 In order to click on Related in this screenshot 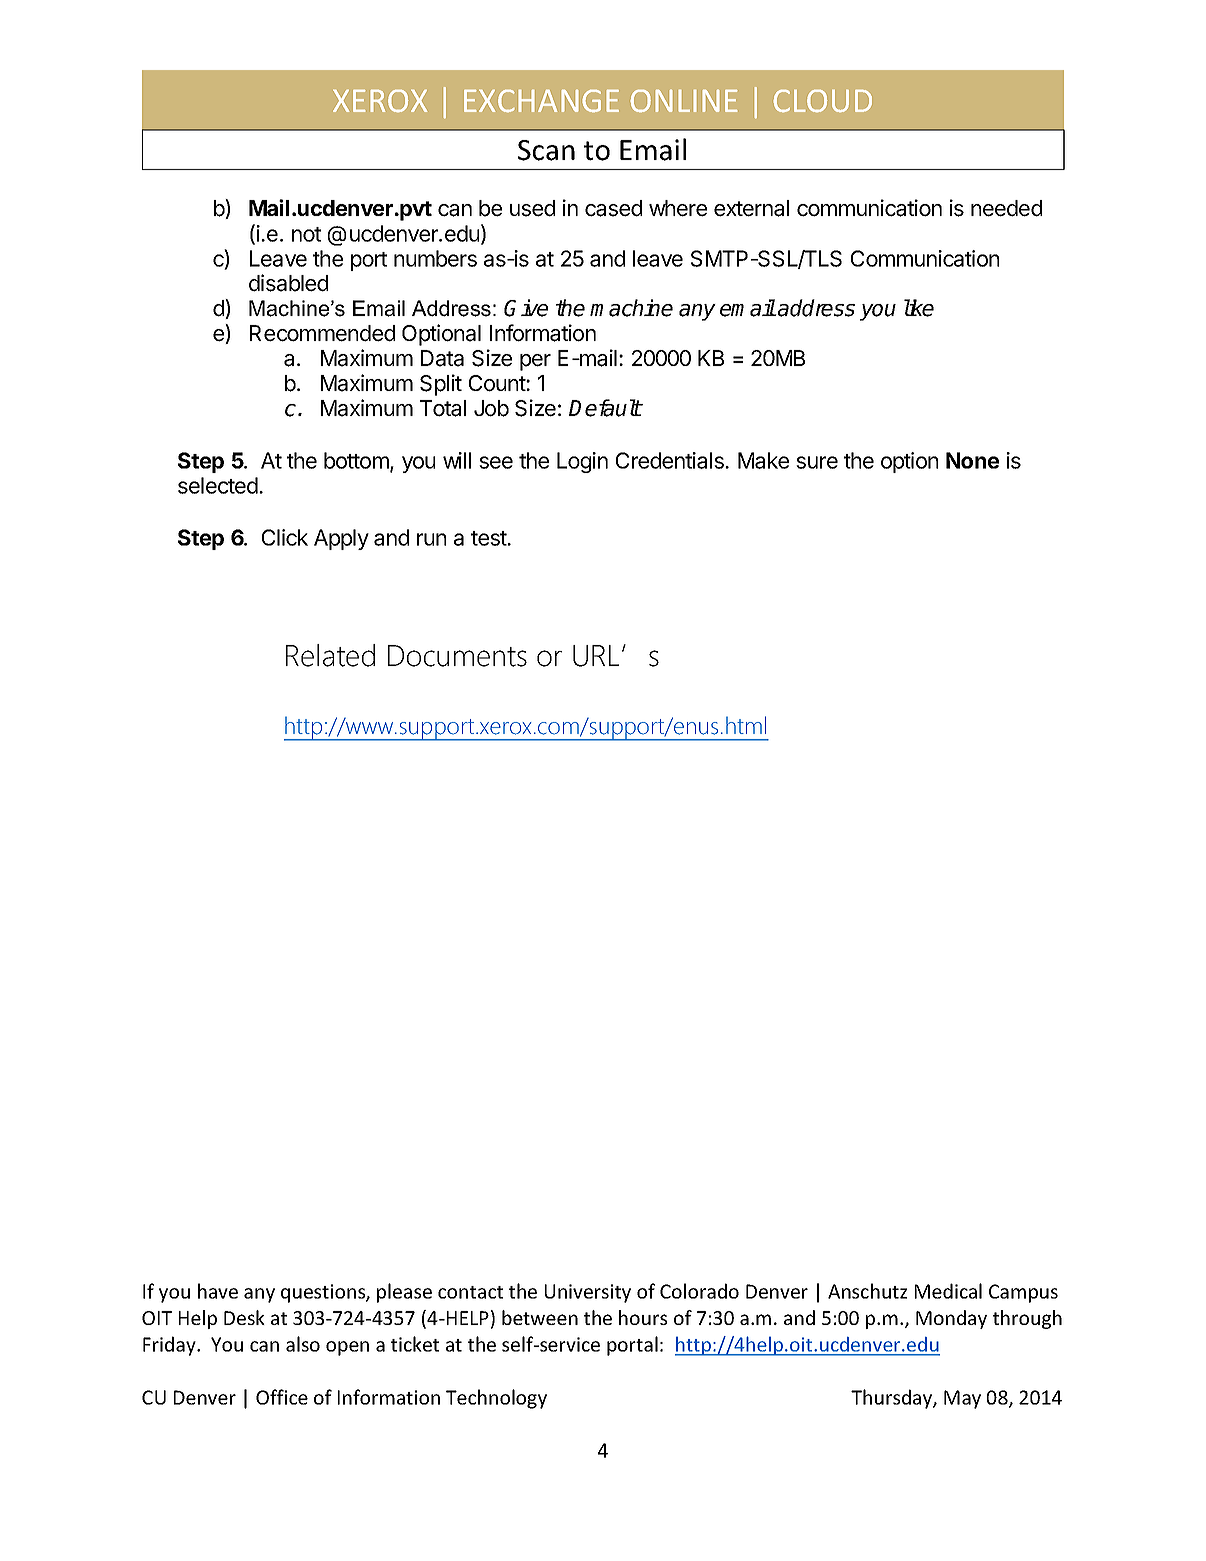, I will do `click(330, 655)`.
